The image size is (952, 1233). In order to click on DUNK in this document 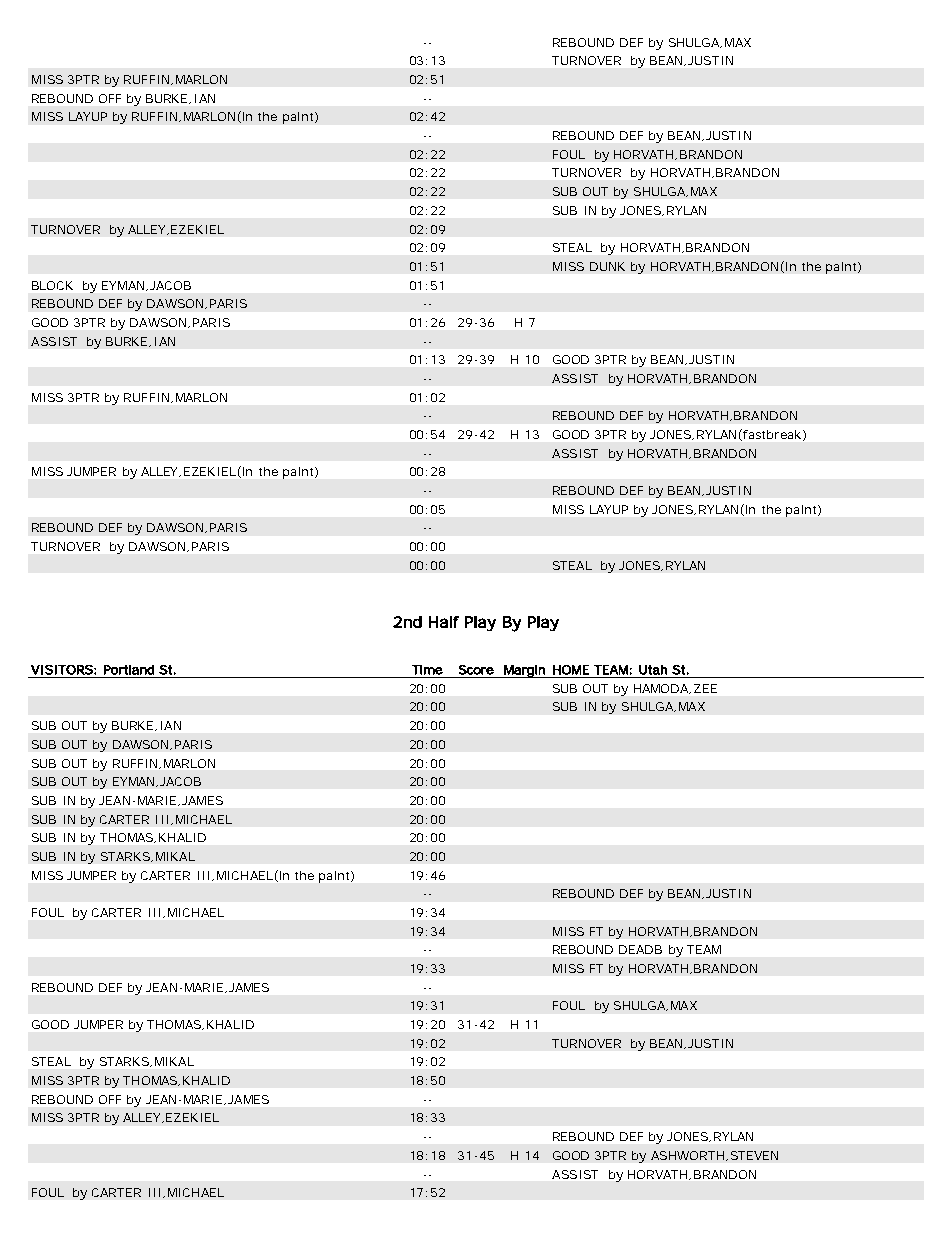, I will do `click(607, 266)`.
